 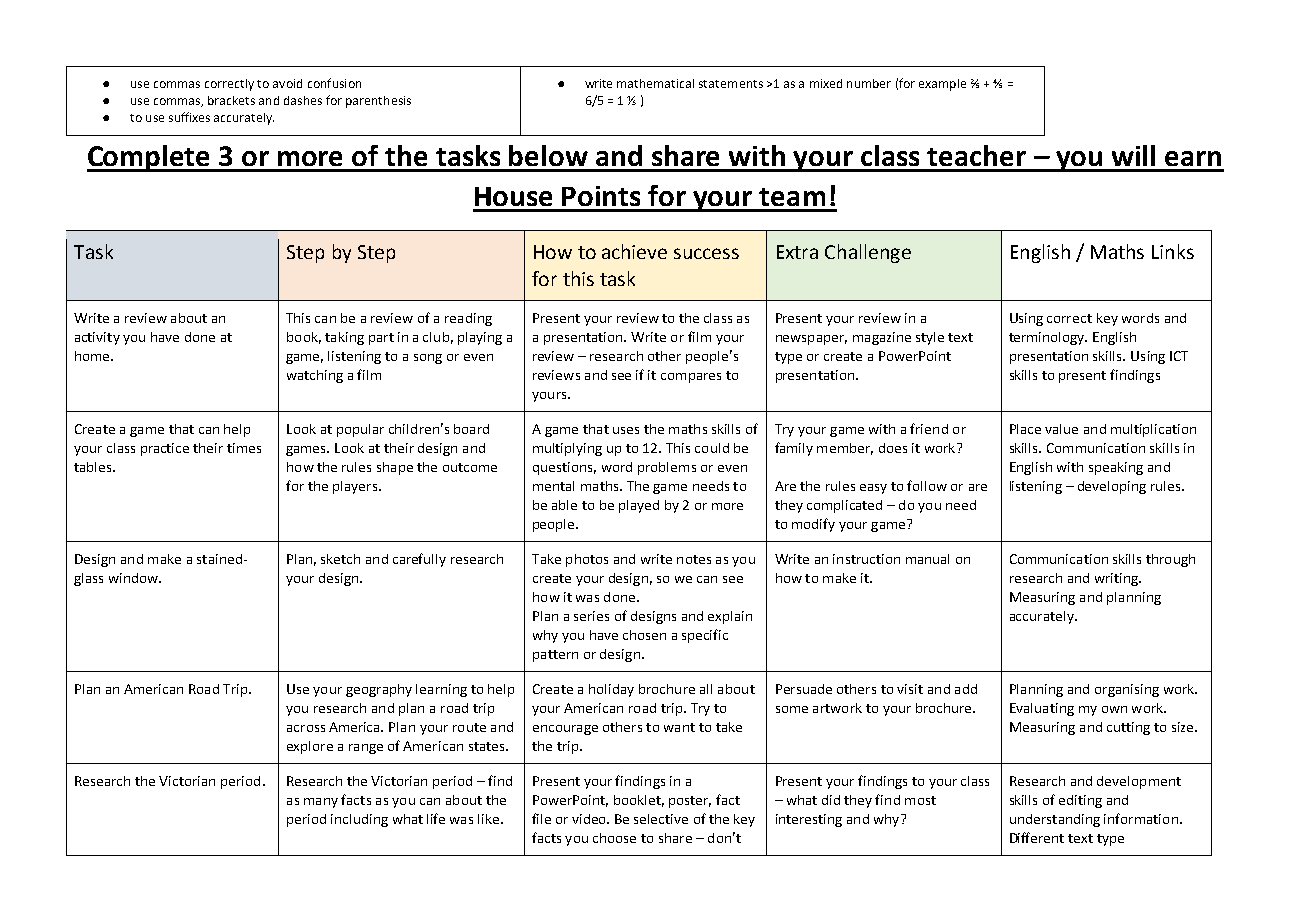 What do you see at coordinates (942, 85) in the screenshot?
I see `example` at bounding box center [942, 85].
